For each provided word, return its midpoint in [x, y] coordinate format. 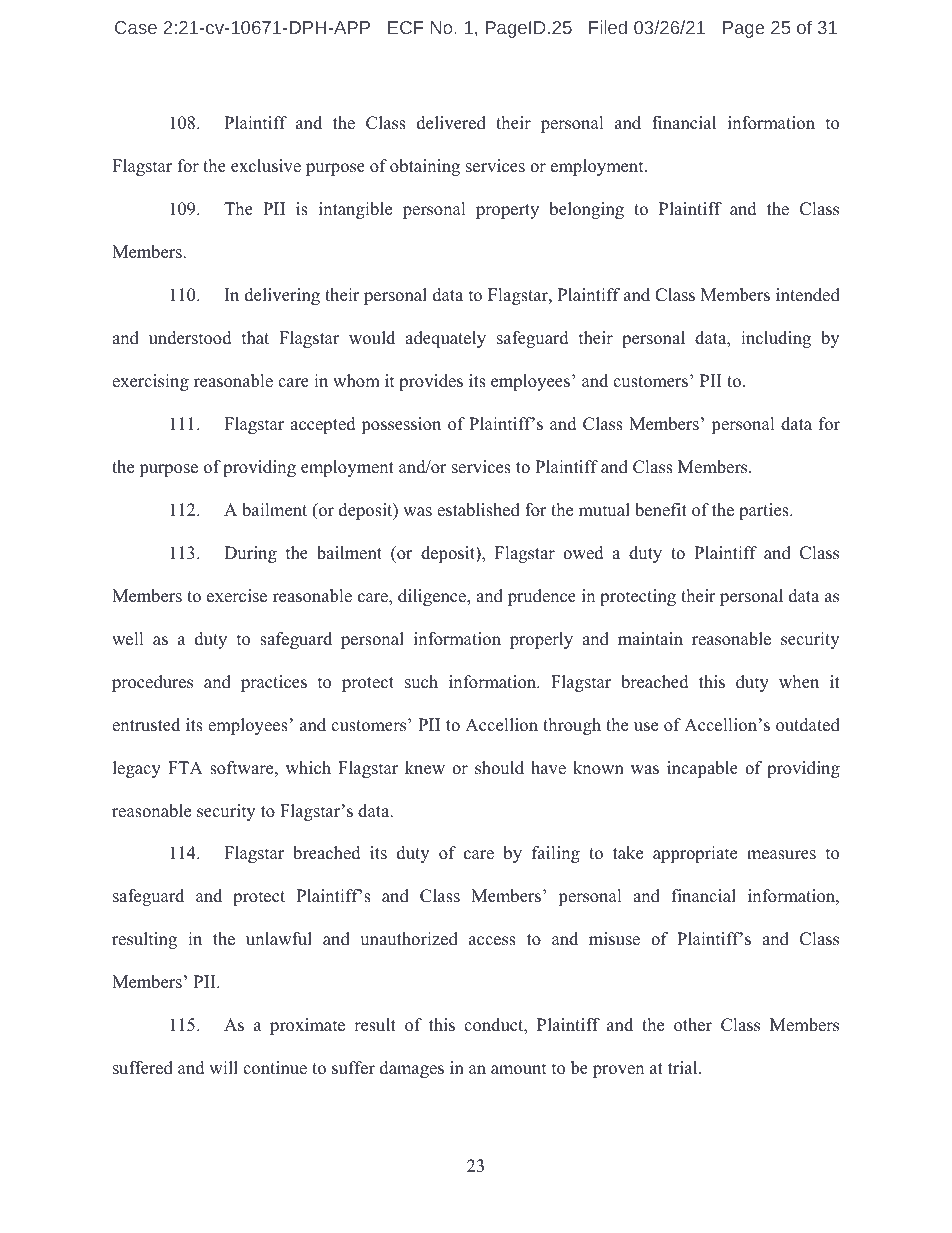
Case [136, 27]
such [421, 682]
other [693, 1025]
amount [519, 1069]
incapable [702, 769]
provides [431, 382]
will [223, 1067]
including [776, 339]
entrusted [146, 725]
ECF [406, 27]
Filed [608, 27]
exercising [150, 382]
